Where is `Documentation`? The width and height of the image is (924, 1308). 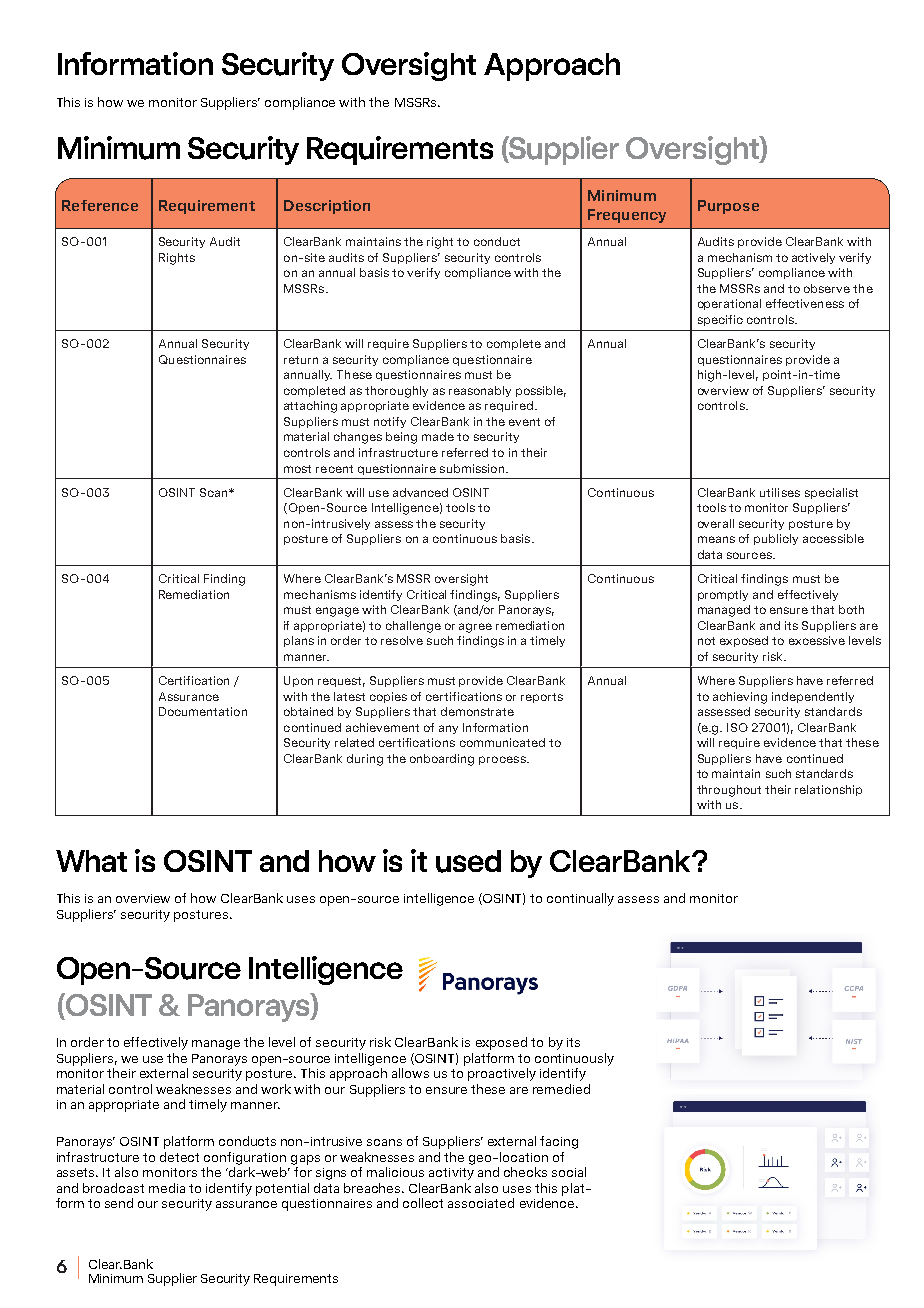 Documentation is located at coordinates (203, 711).
